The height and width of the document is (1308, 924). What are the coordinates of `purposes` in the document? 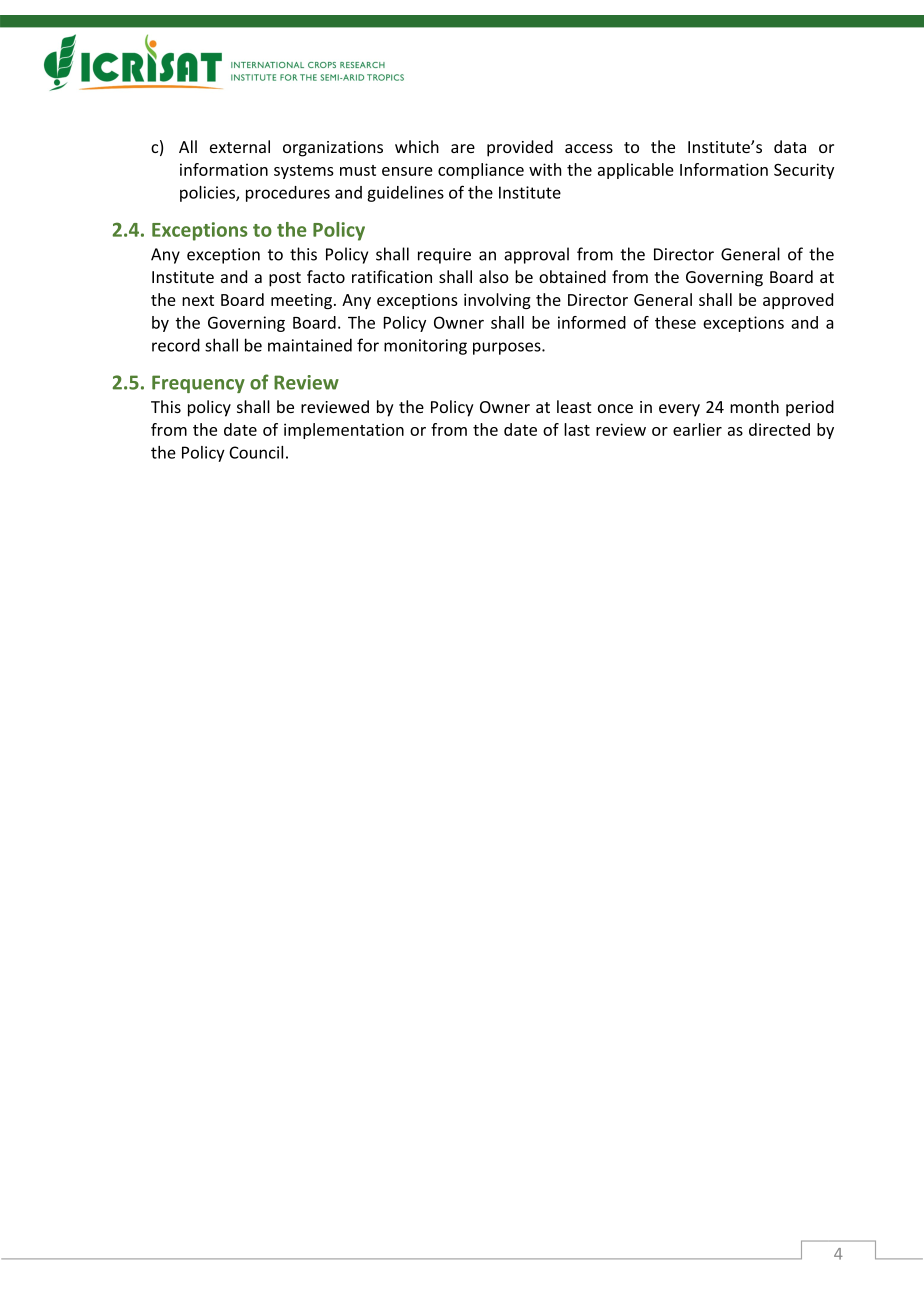 It's located at (508, 348).
